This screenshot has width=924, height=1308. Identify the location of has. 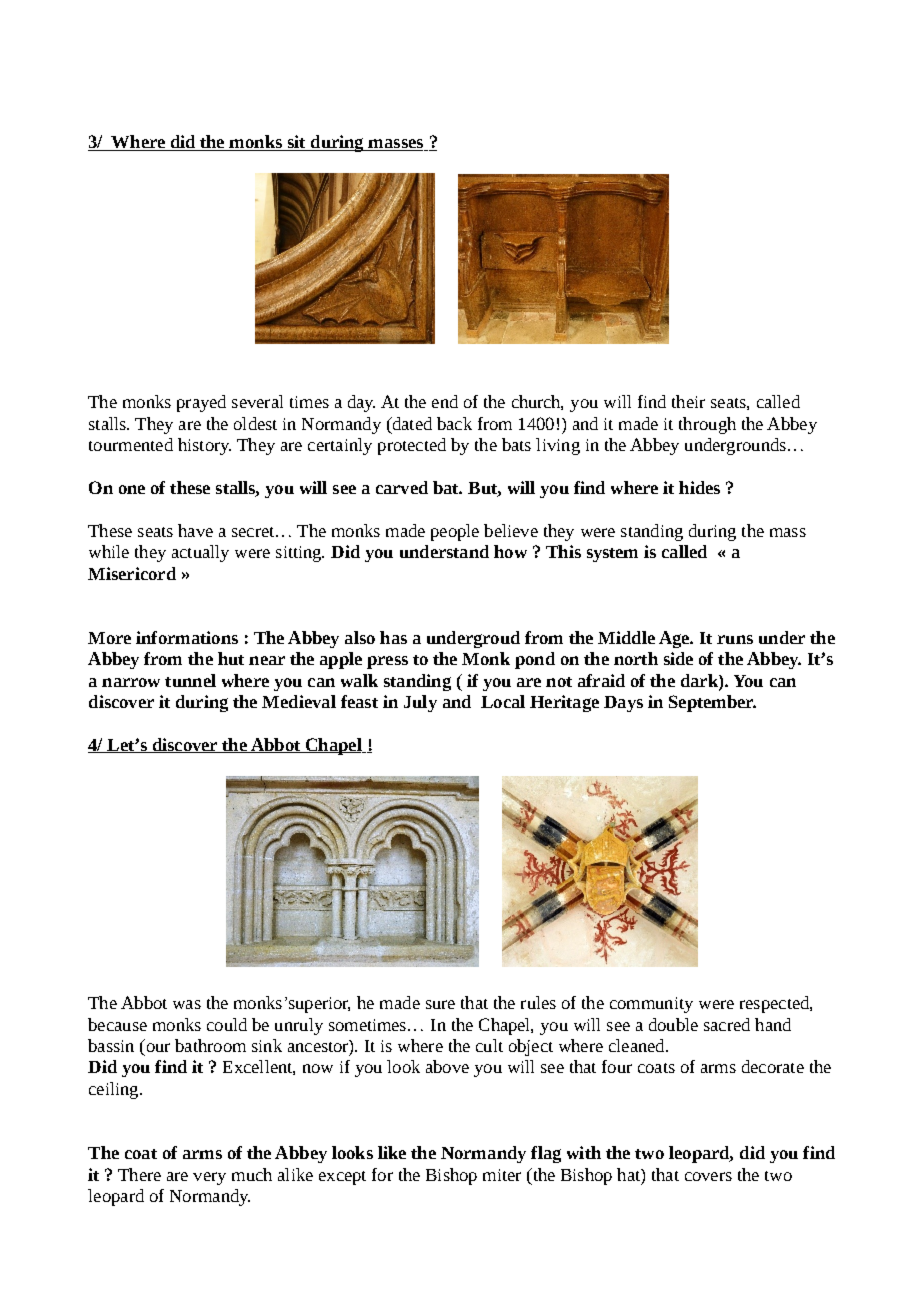
(393, 637).
